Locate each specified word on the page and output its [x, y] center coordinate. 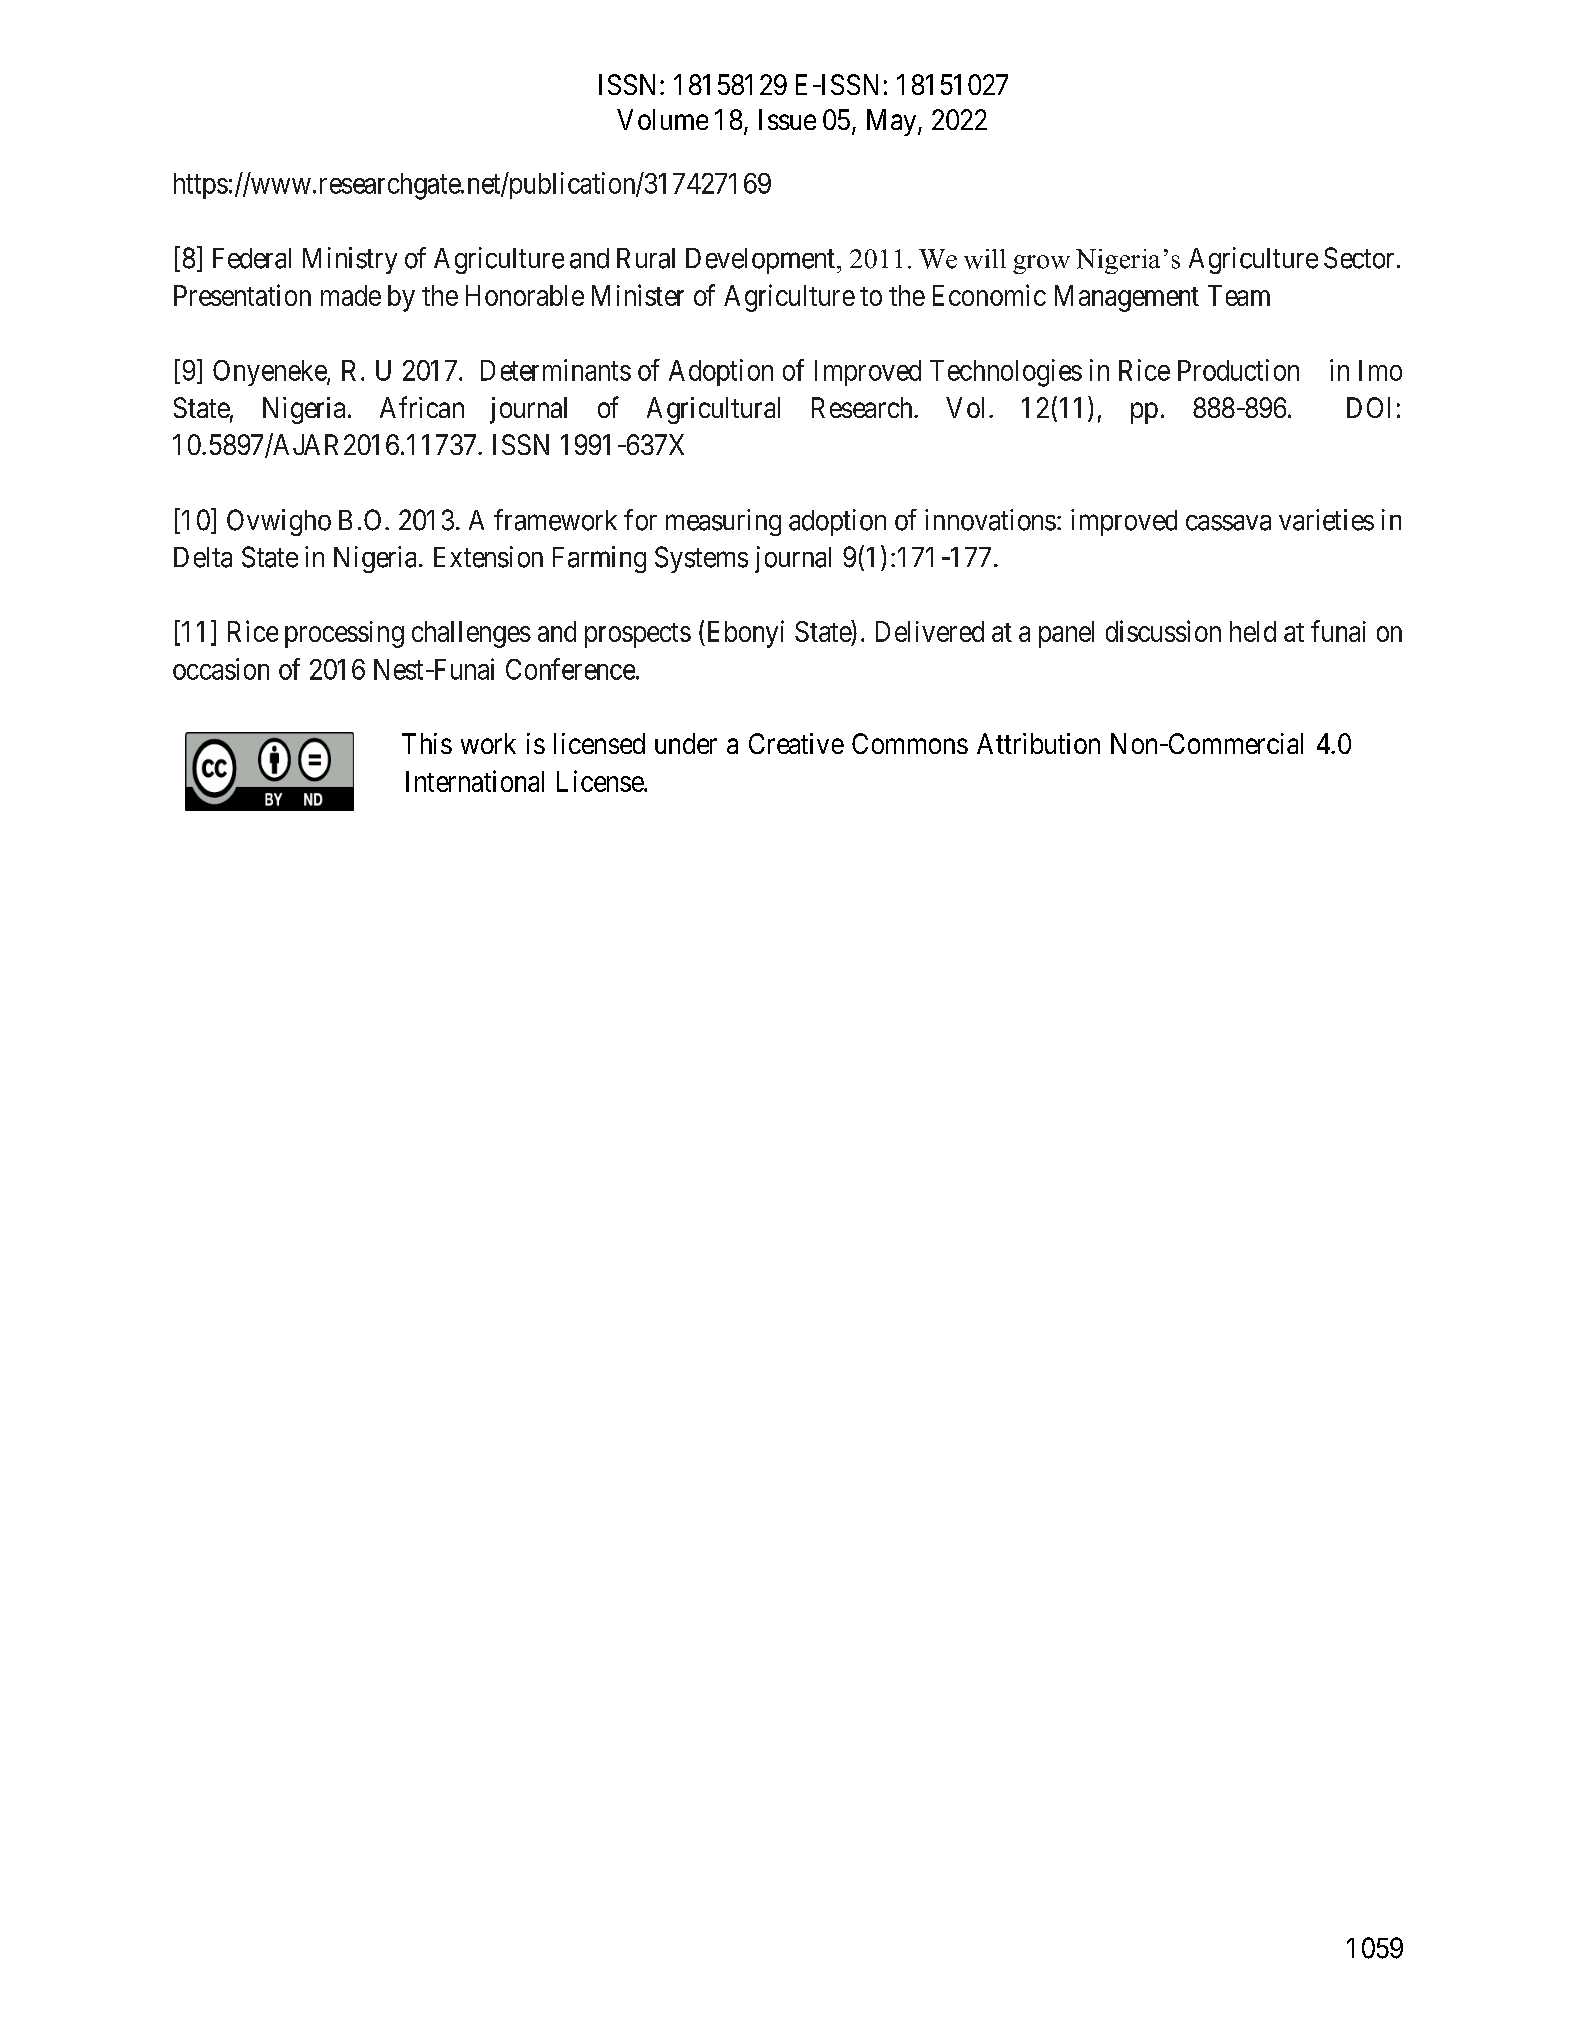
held [1253, 631]
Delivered [930, 631]
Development [760, 261]
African [422, 407]
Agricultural [713, 410]
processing [344, 634]
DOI [1368, 407]
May [893, 122]
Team [1239, 295]
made [351, 295]
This [427, 743]
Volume [662, 119]
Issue [787, 119]
